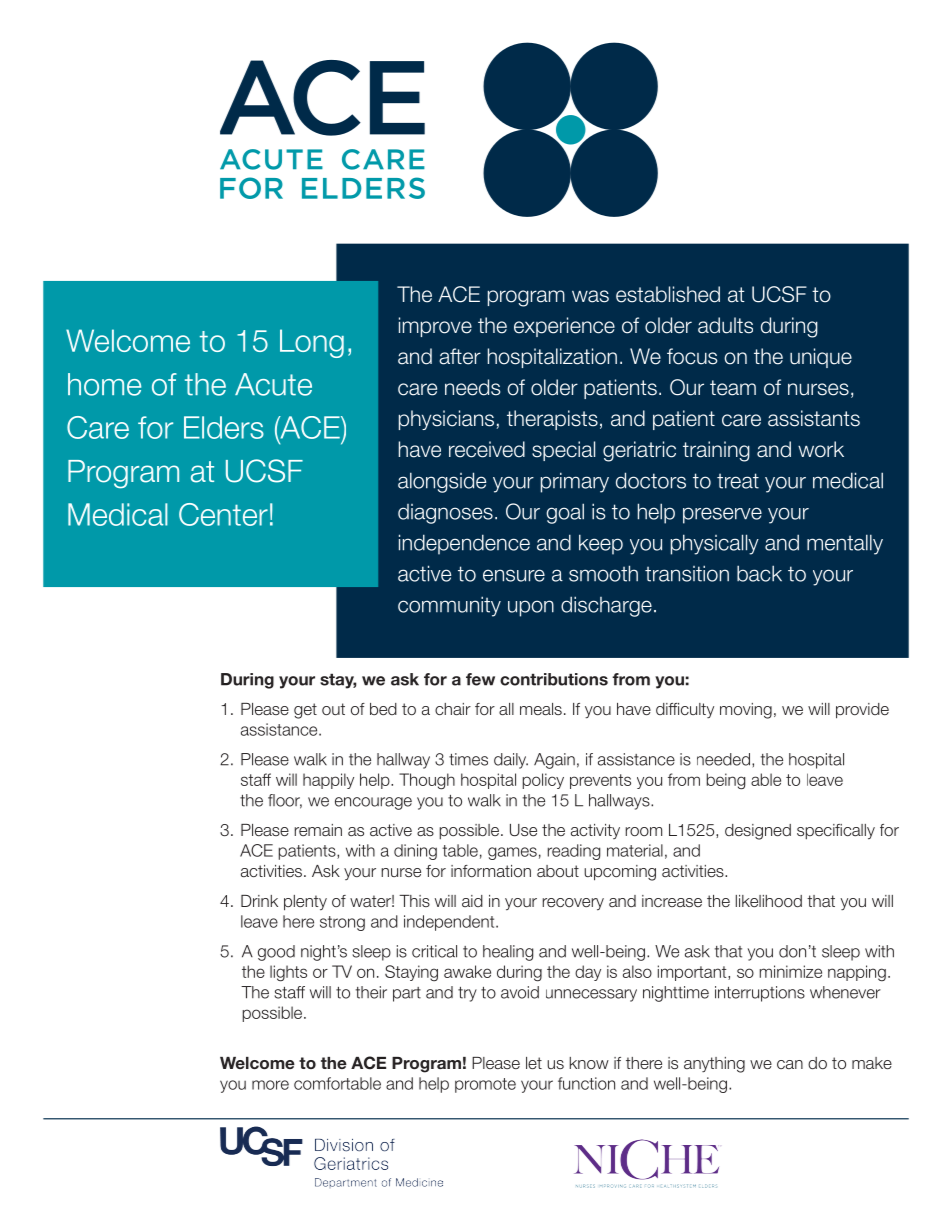 This screenshot has height=1232, width=952. I want to click on treat, so click(738, 481).
